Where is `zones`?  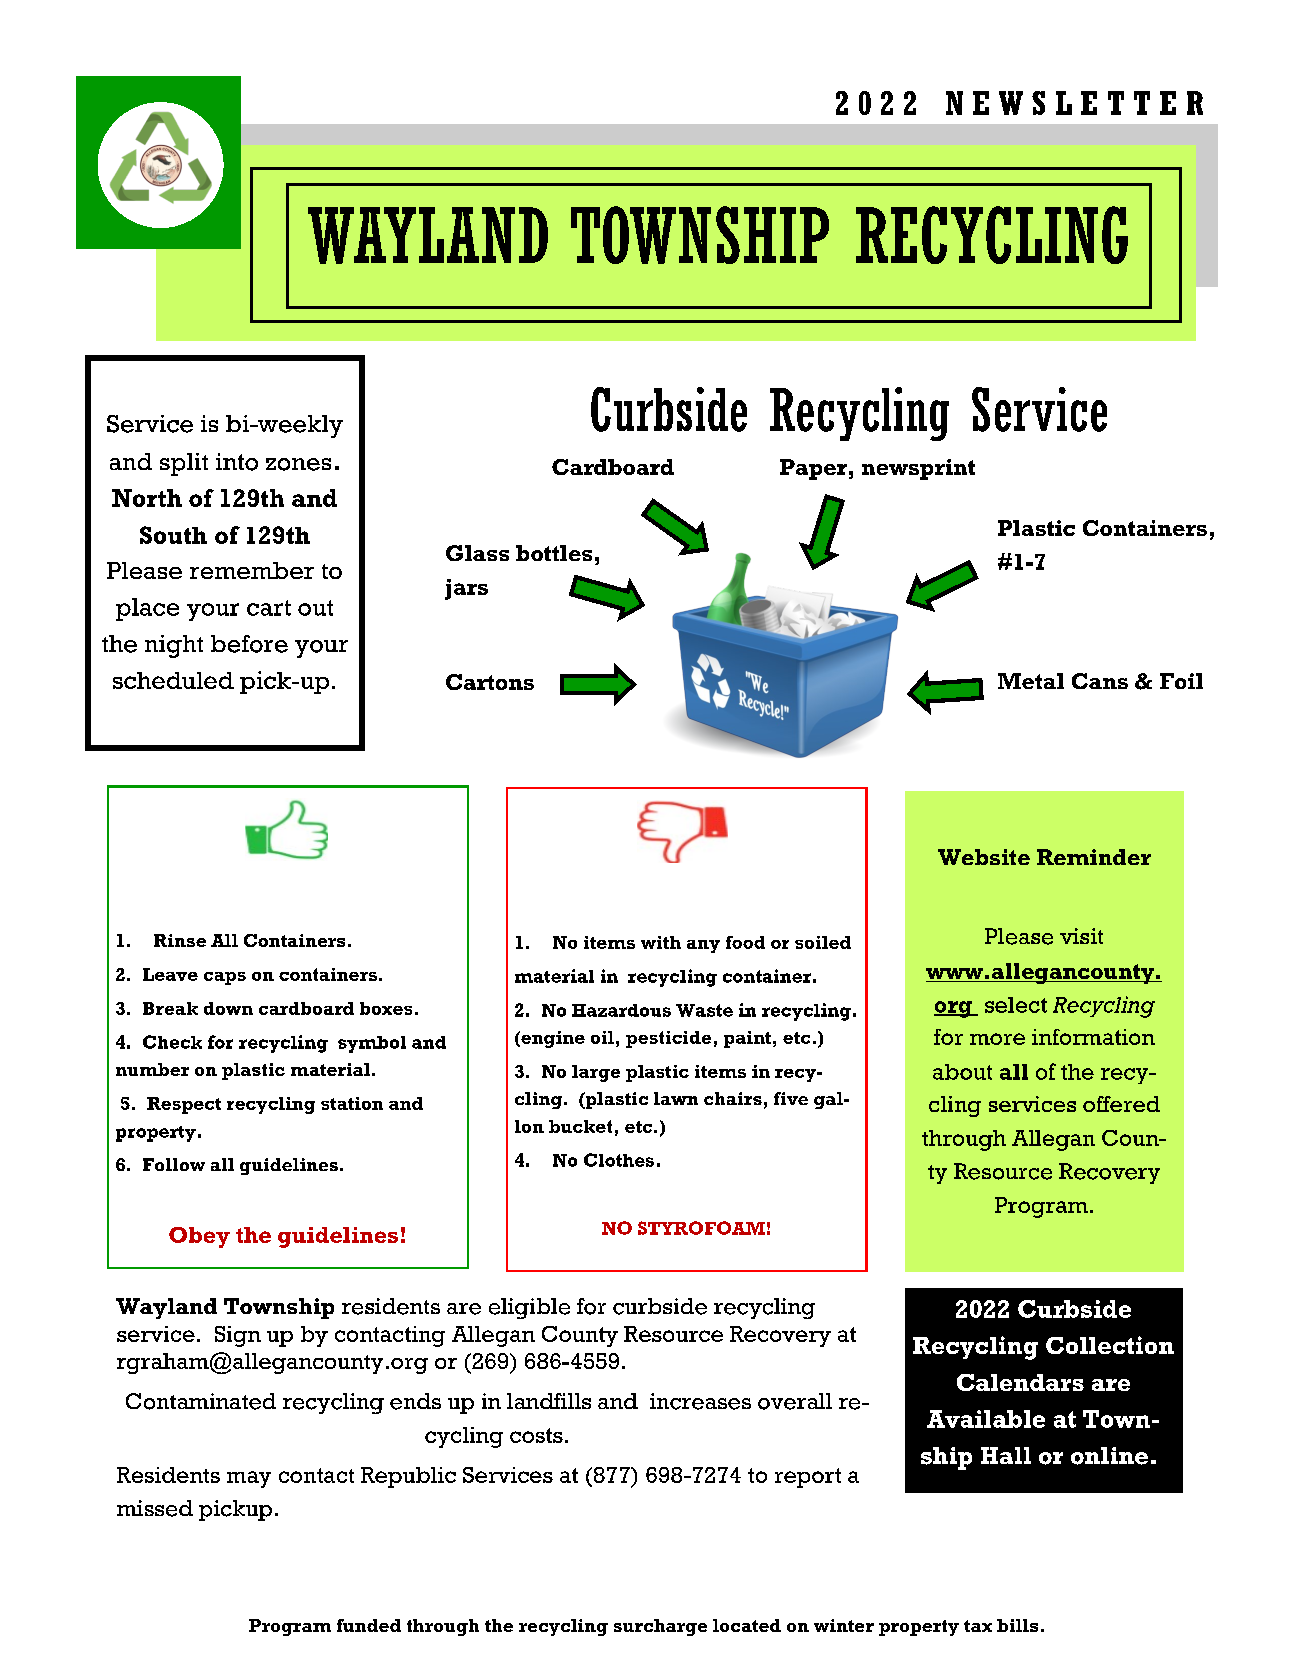 zones is located at coordinates (298, 464).
